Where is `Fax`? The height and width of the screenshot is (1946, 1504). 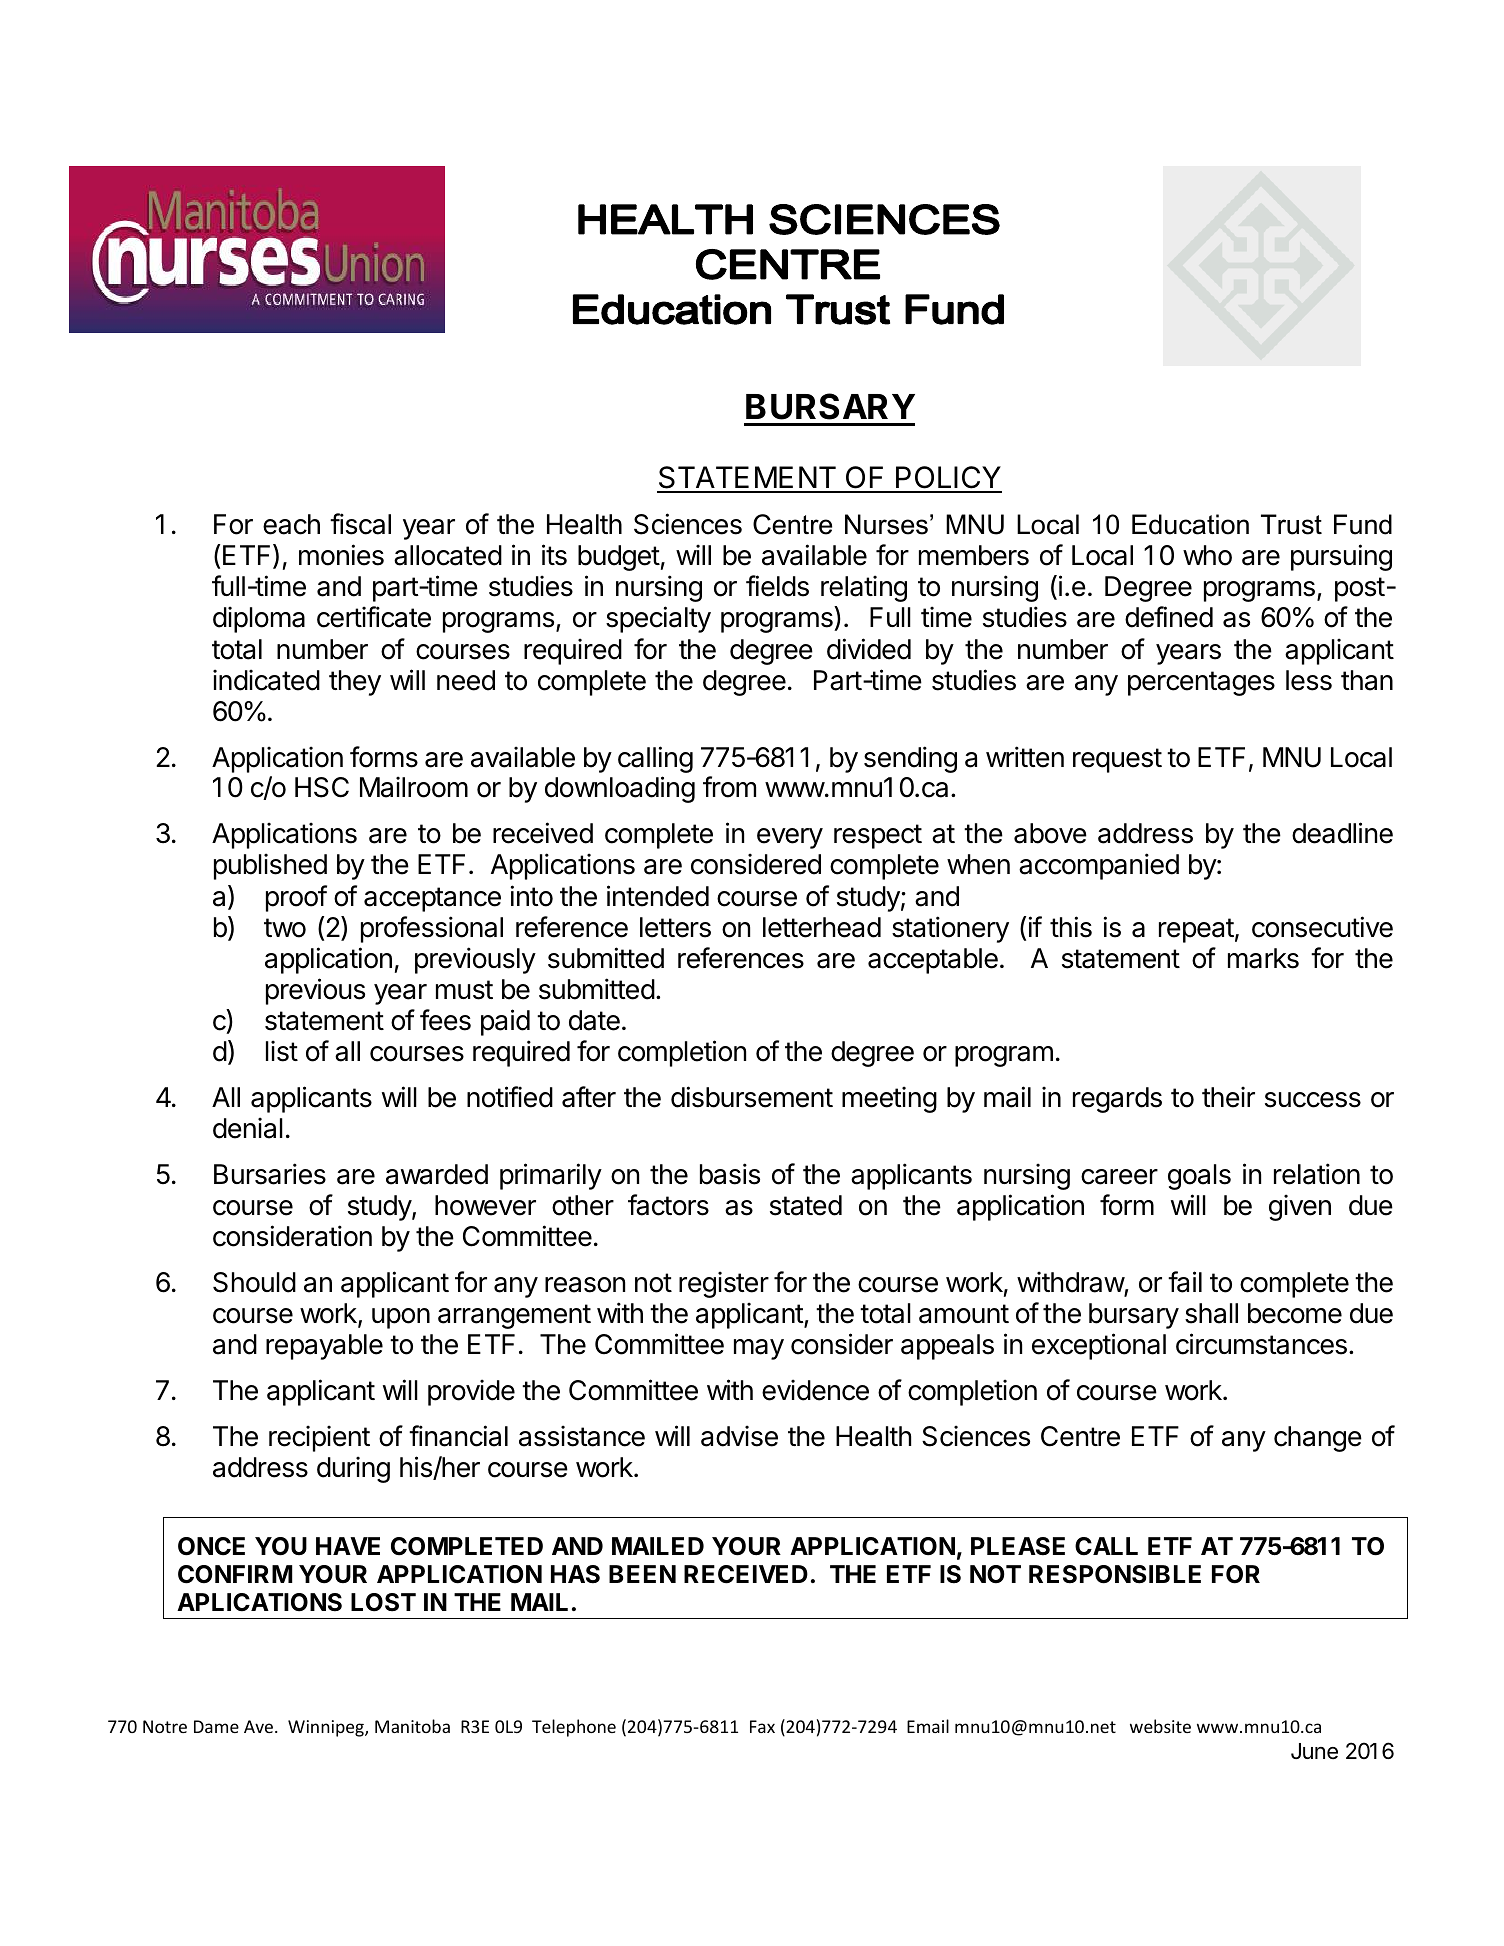
Fax is located at coordinates (762, 1726).
